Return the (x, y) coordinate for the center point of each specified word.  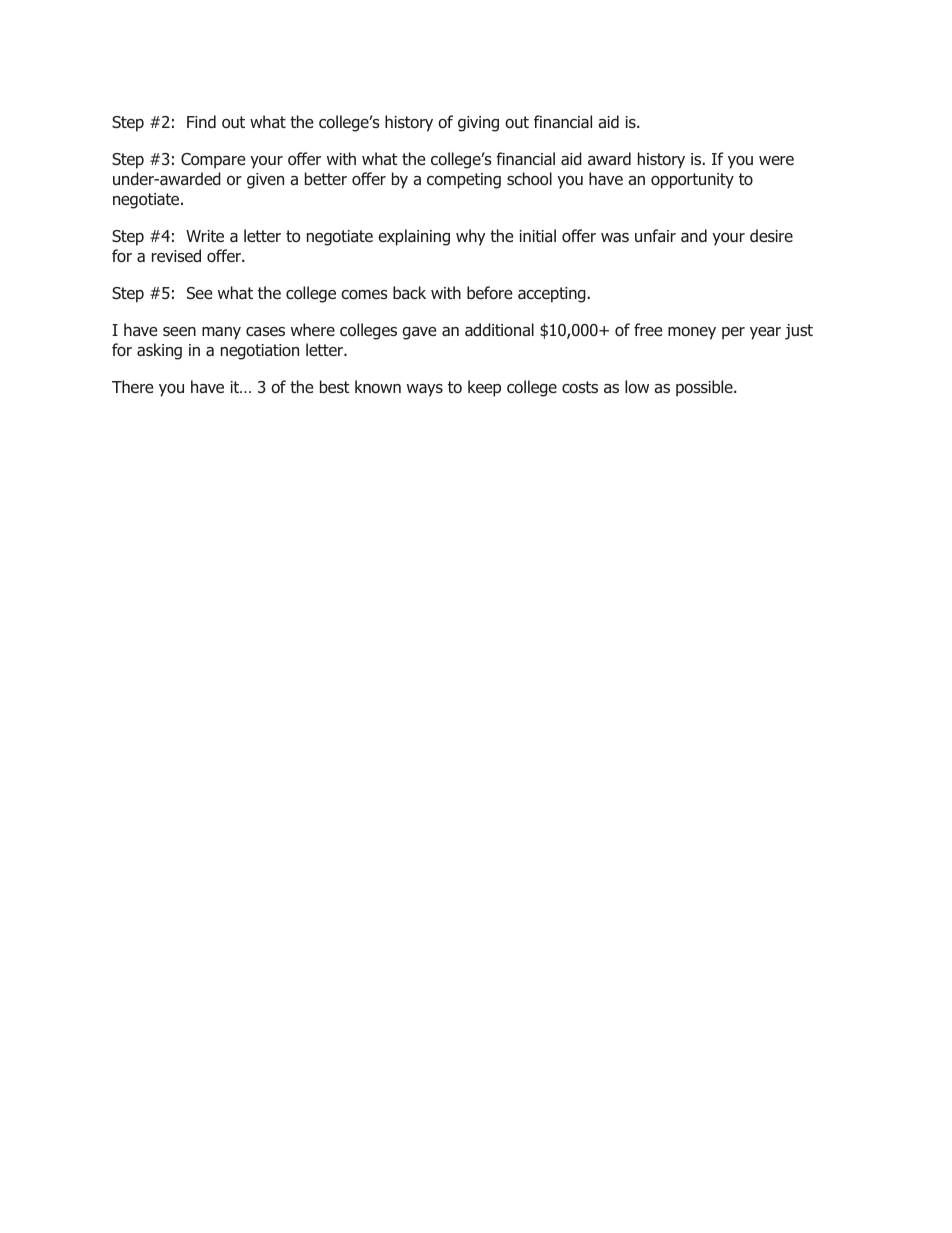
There (132, 386)
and (694, 236)
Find (201, 122)
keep (484, 388)
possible (705, 388)
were (776, 160)
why (470, 237)
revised (176, 256)
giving (478, 124)
